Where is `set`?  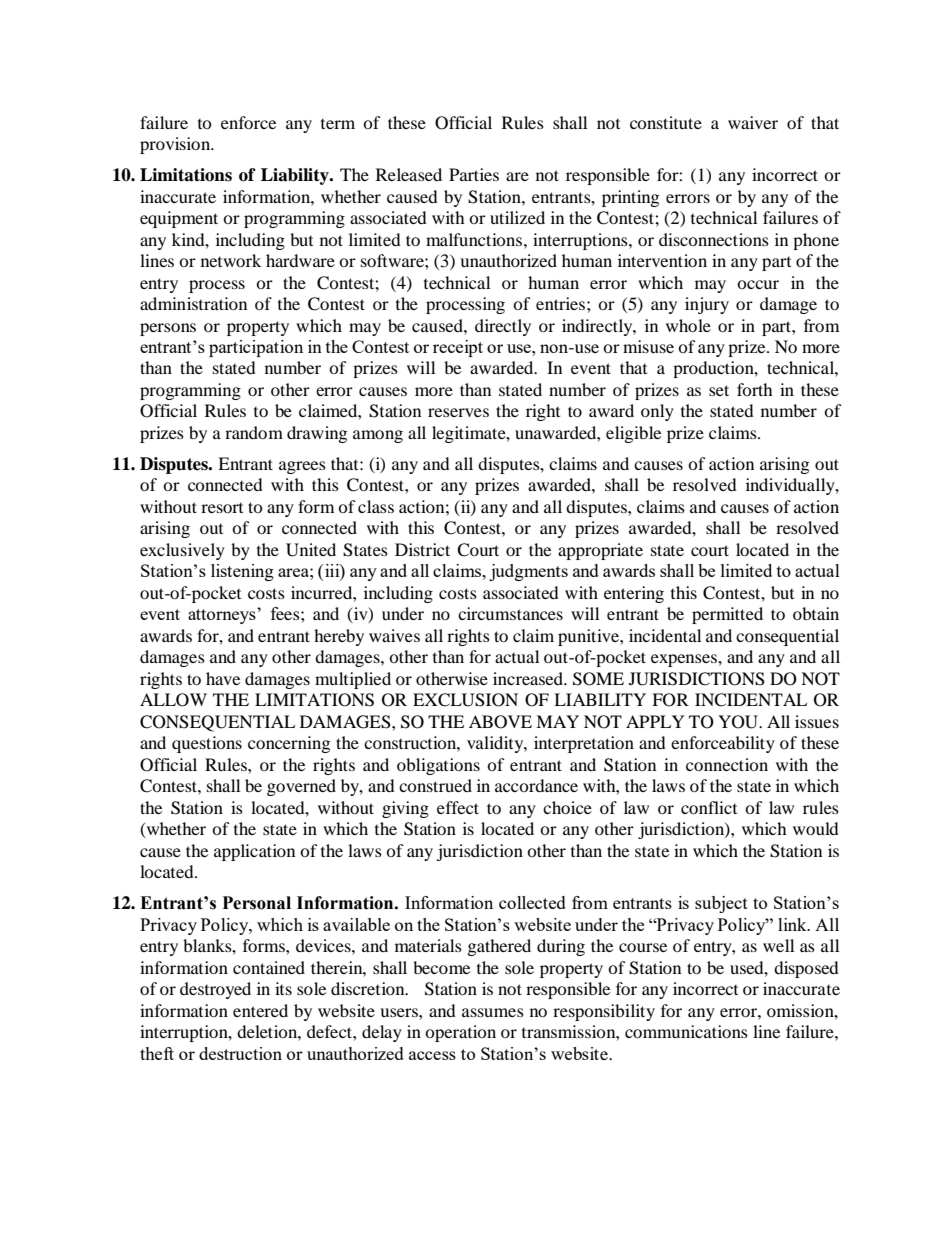
set is located at coordinates (719, 390).
